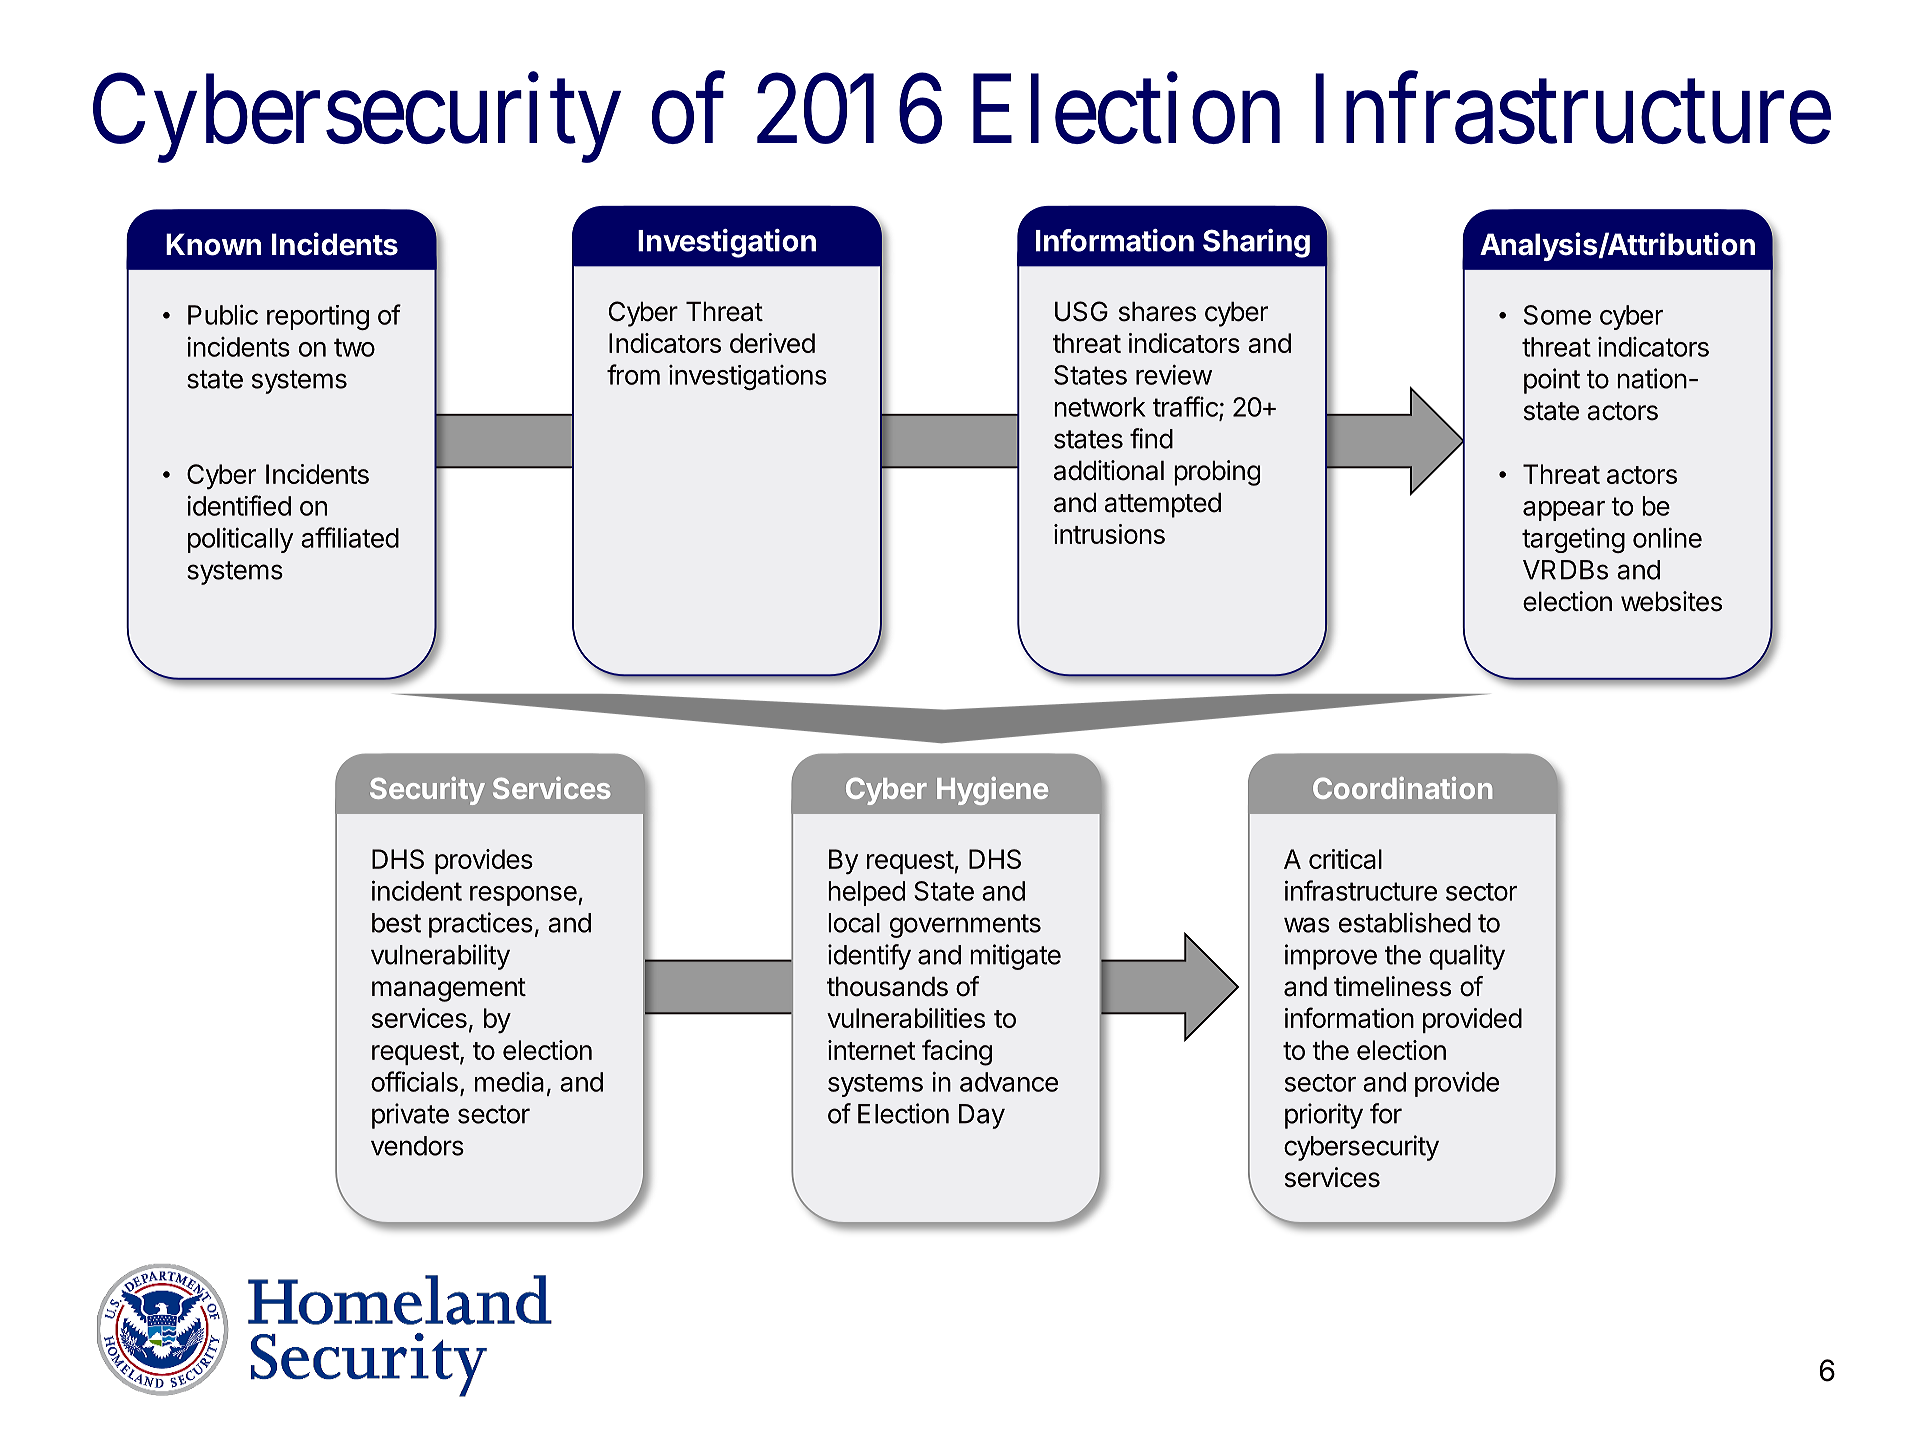 The width and height of the page is (1910, 1432). What do you see at coordinates (982, 1116) in the page?
I see `Day` at bounding box center [982, 1116].
